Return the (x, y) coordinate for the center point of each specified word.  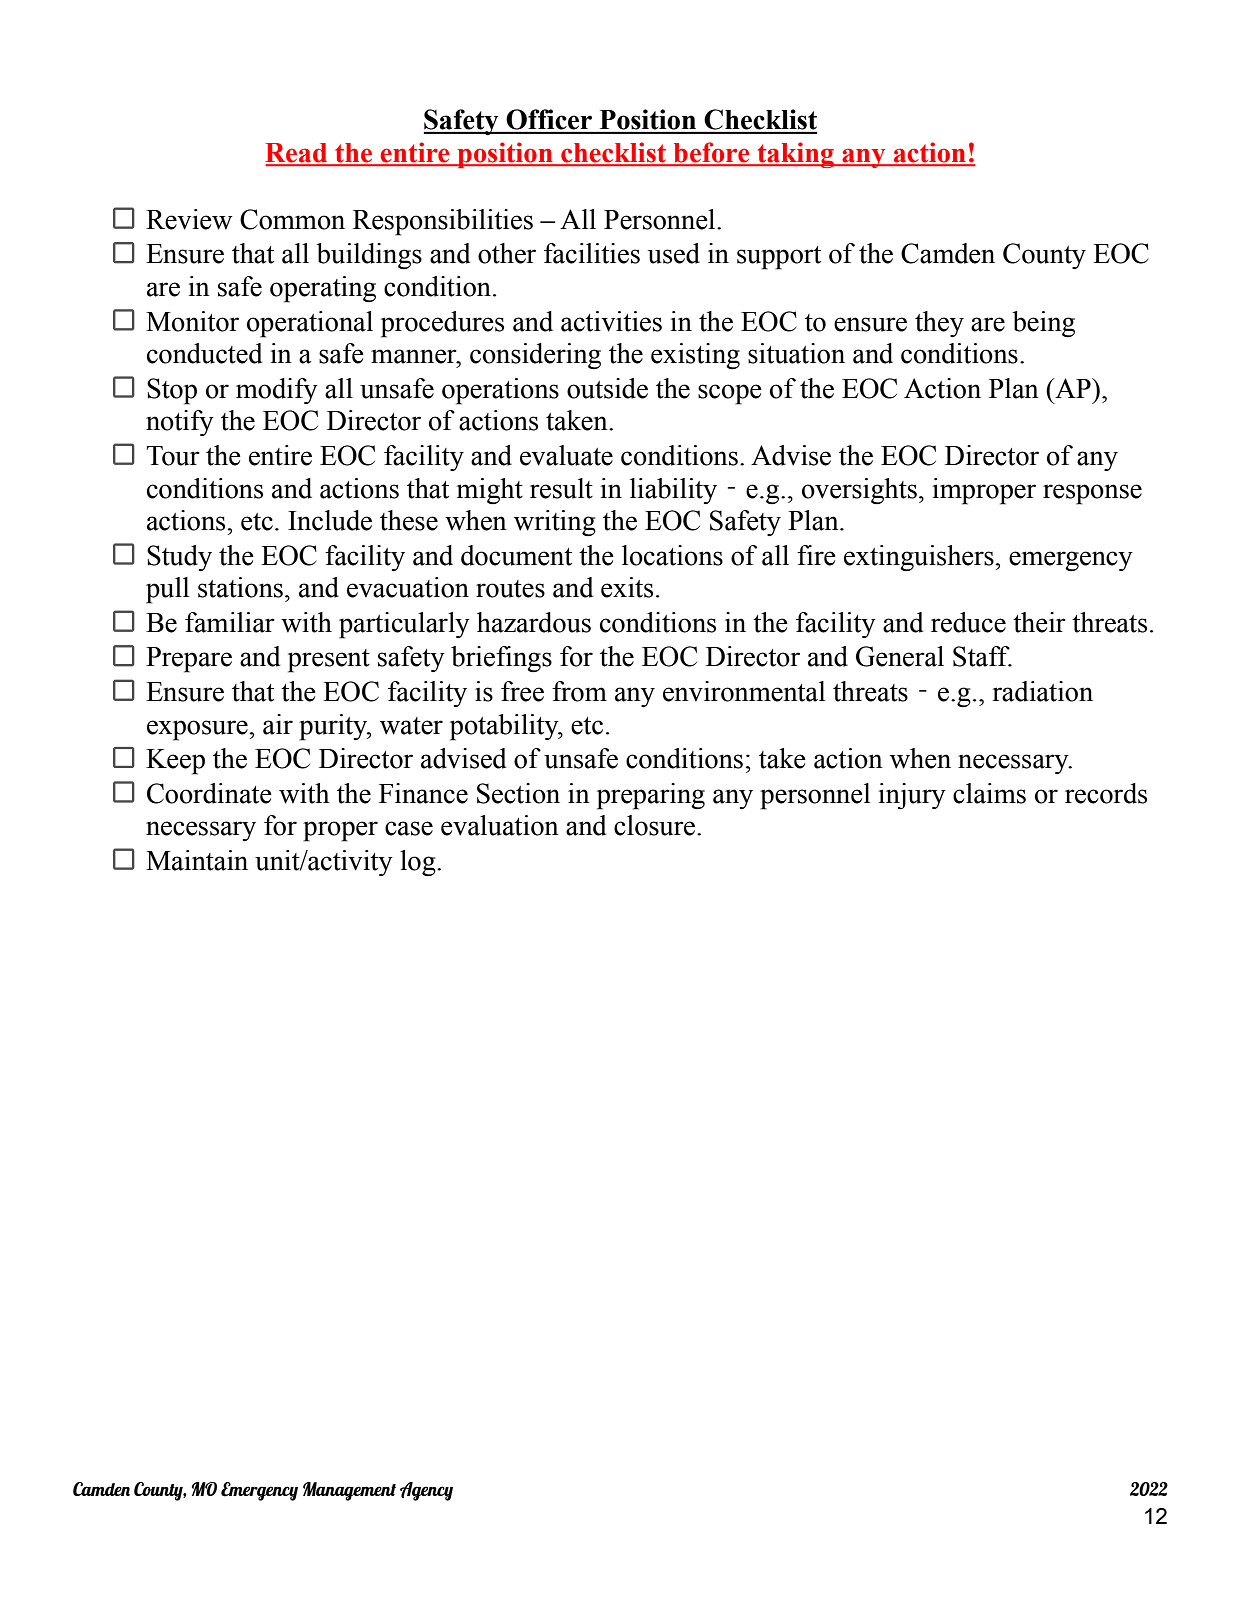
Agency (426, 1491)
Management (349, 1491)
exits (627, 587)
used (674, 253)
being (1043, 324)
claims (989, 793)
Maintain (197, 860)
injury (912, 796)
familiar (230, 622)
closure (656, 825)
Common (292, 219)
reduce (968, 622)
